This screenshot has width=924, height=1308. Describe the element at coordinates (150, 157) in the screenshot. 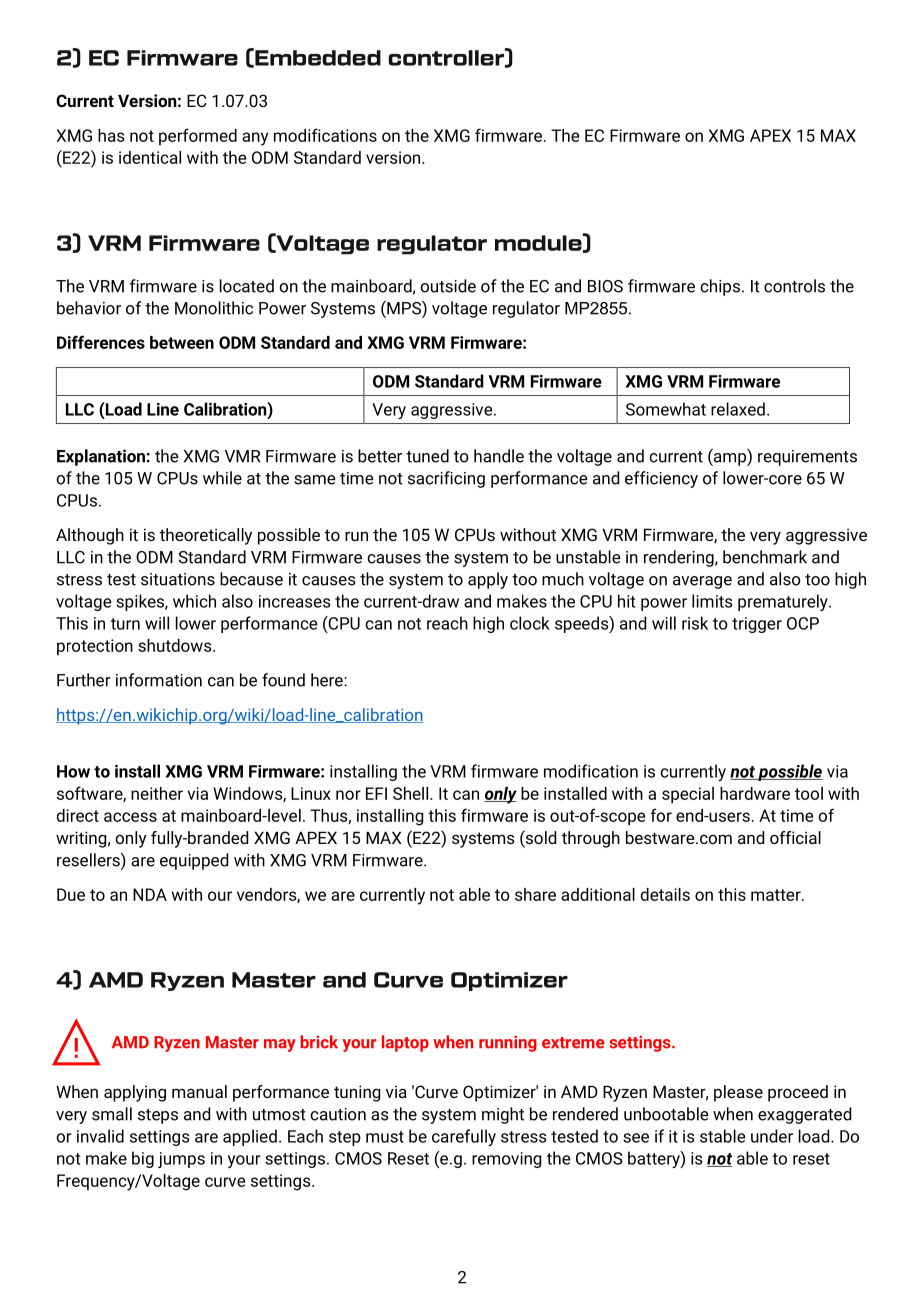

I see `identical` at that location.
